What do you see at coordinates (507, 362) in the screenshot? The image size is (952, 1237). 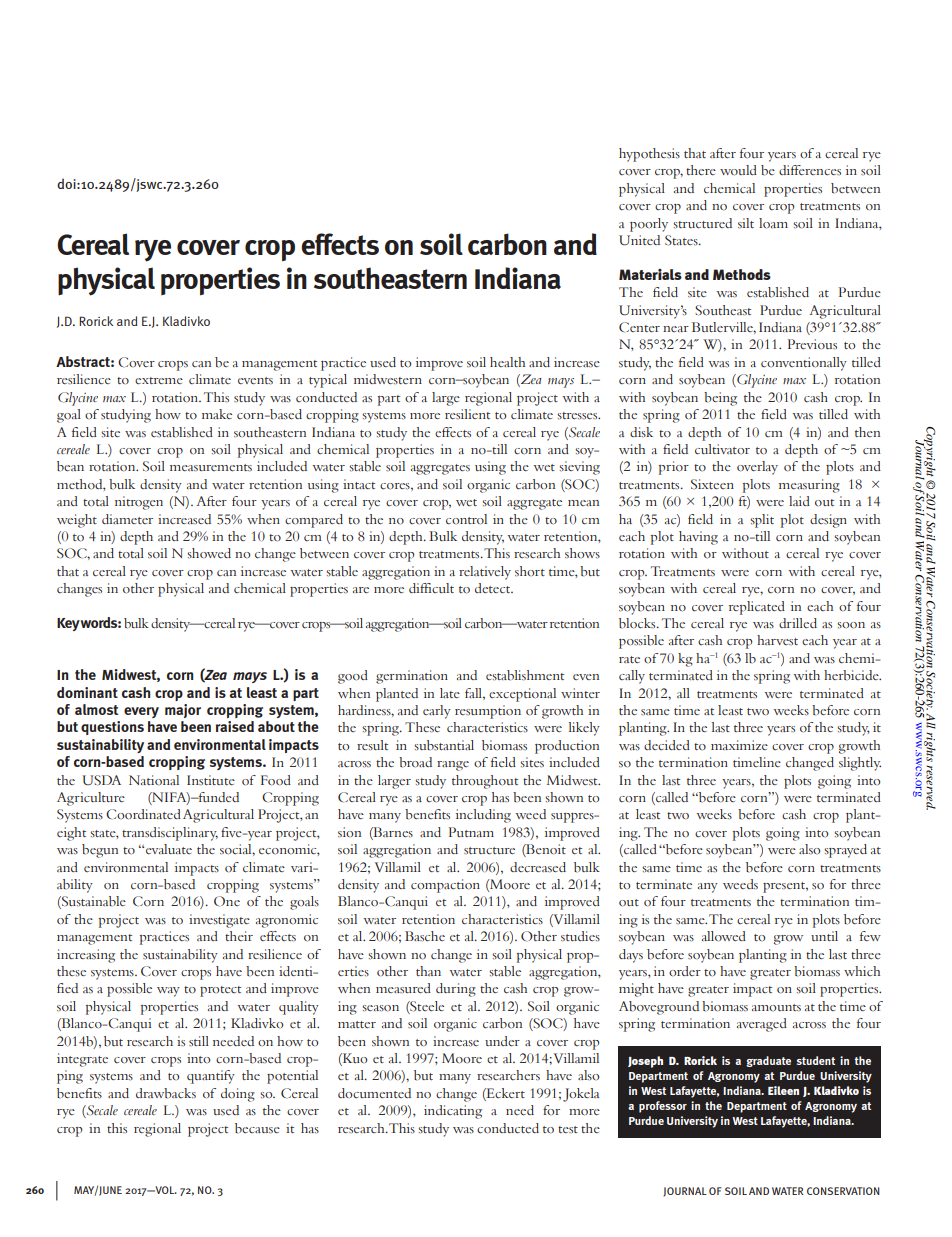 I see `health` at bounding box center [507, 362].
